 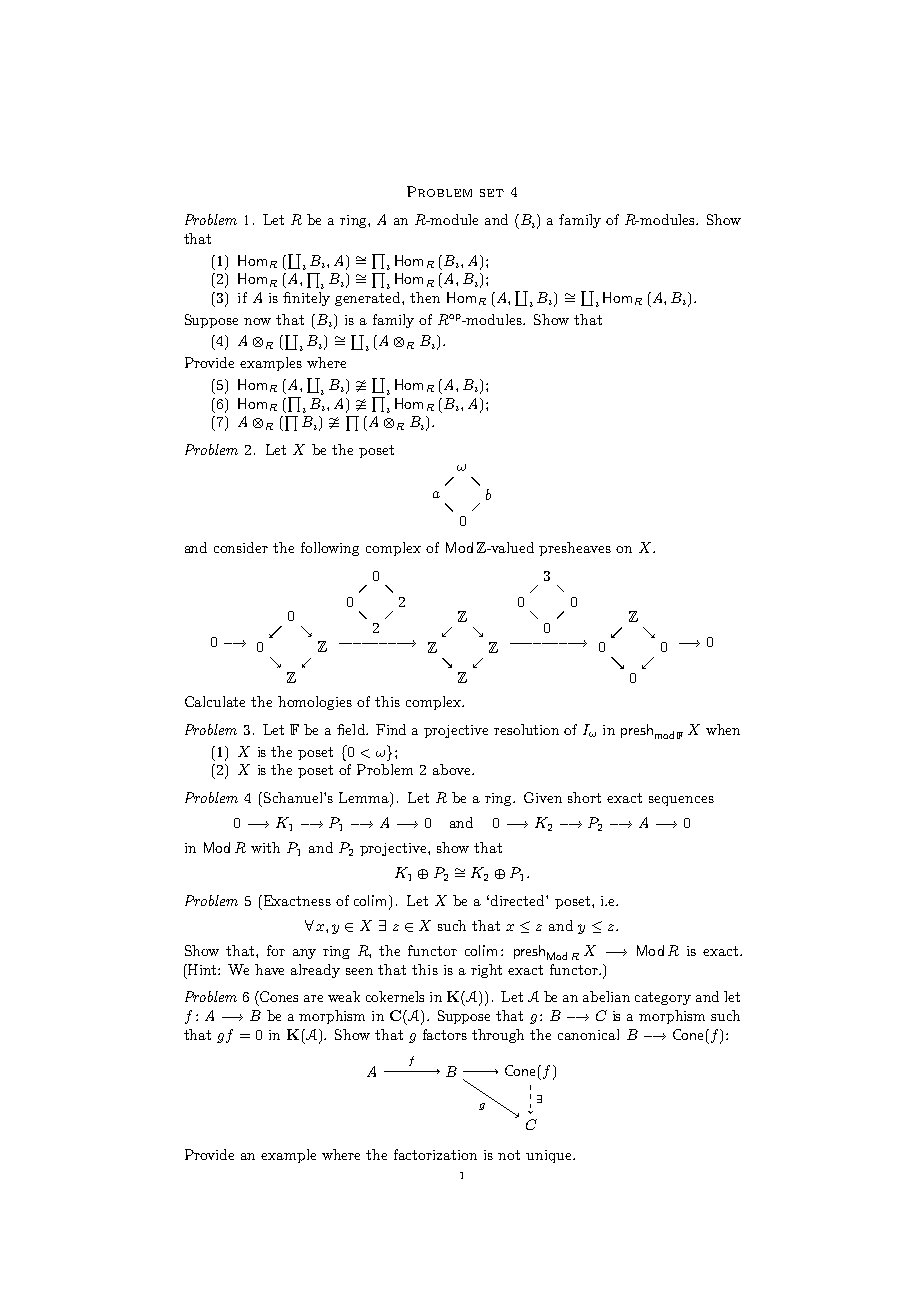 I want to click on generated, so click(x=369, y=299).
